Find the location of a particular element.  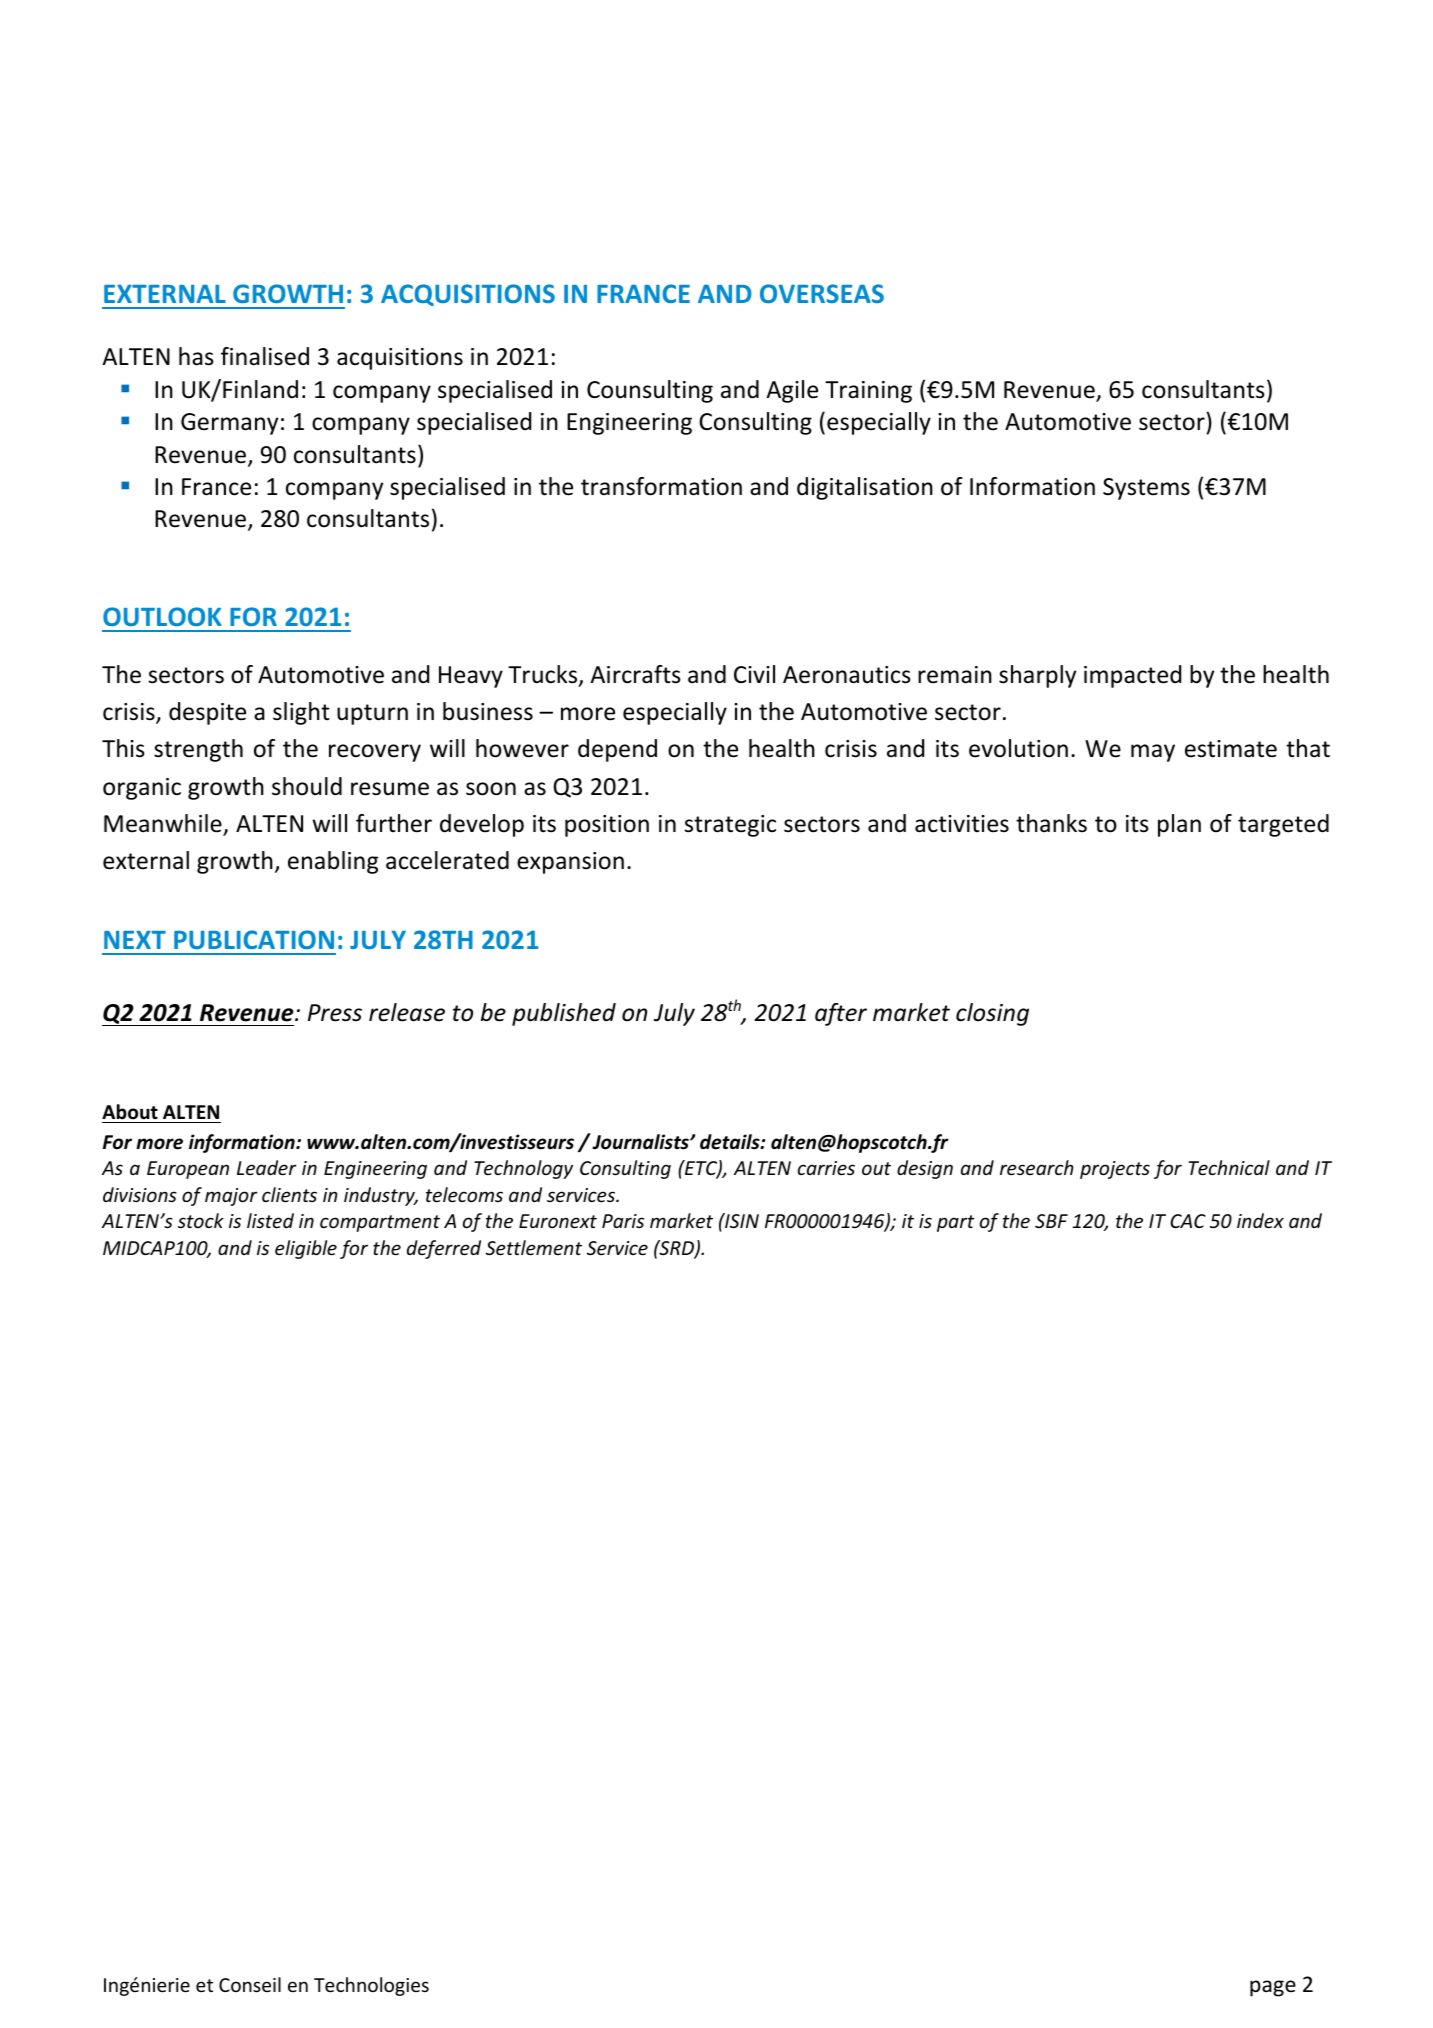

Systems is located at coordinates (1146, 489).
